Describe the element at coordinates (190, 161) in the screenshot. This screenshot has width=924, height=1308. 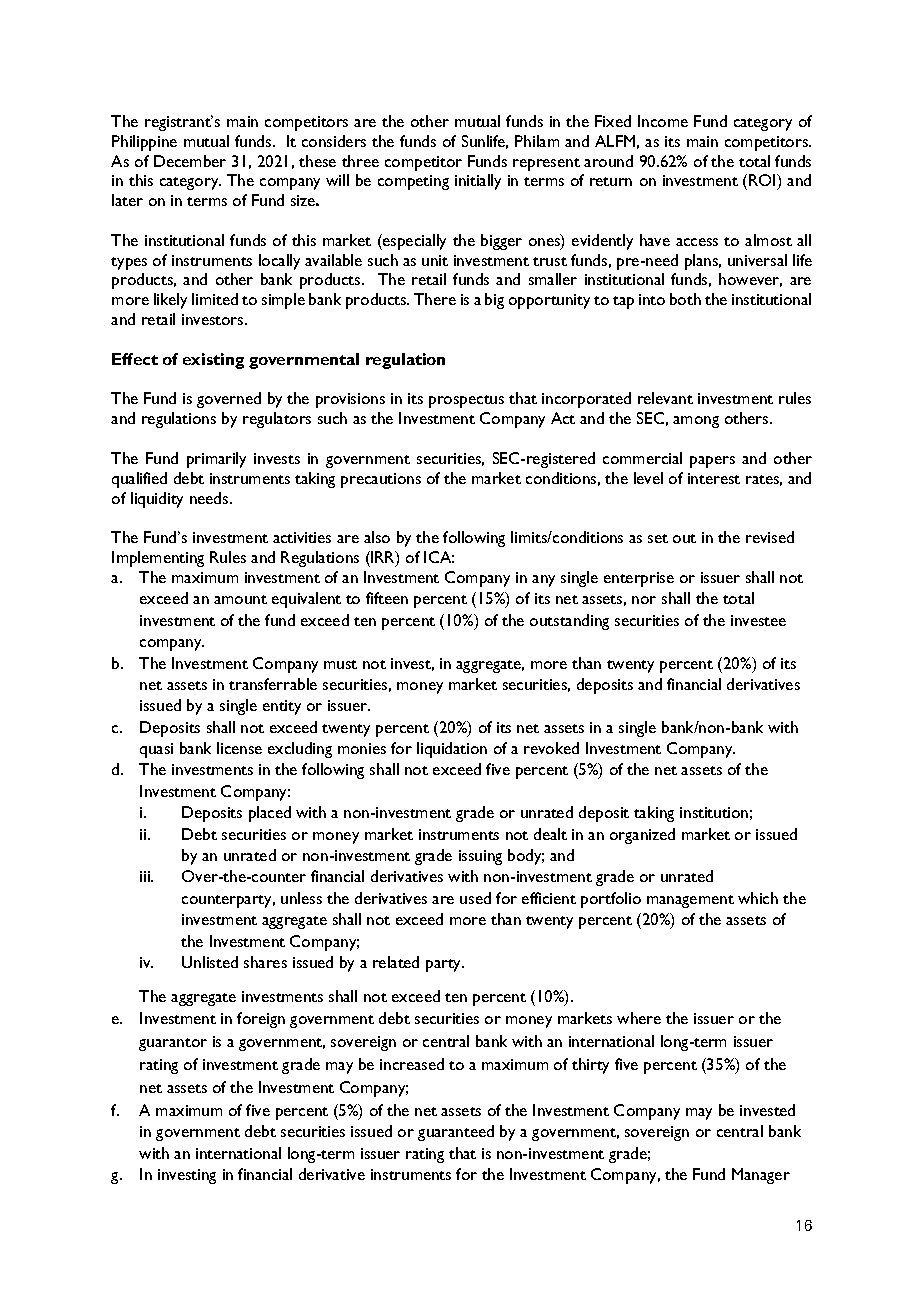
I see `December` at that location.
